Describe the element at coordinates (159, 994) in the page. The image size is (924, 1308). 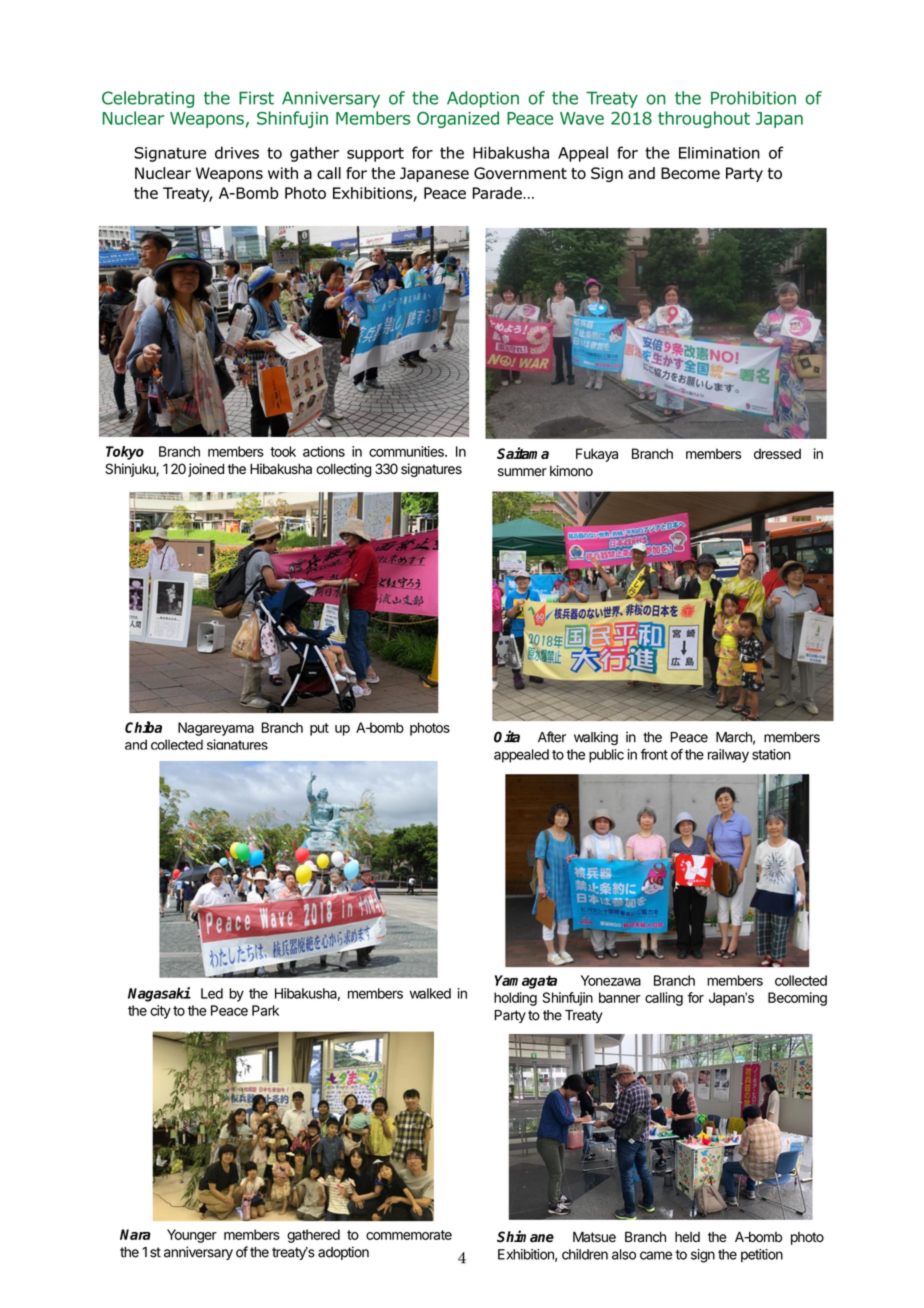
I see `Nagasaki` at that location.
